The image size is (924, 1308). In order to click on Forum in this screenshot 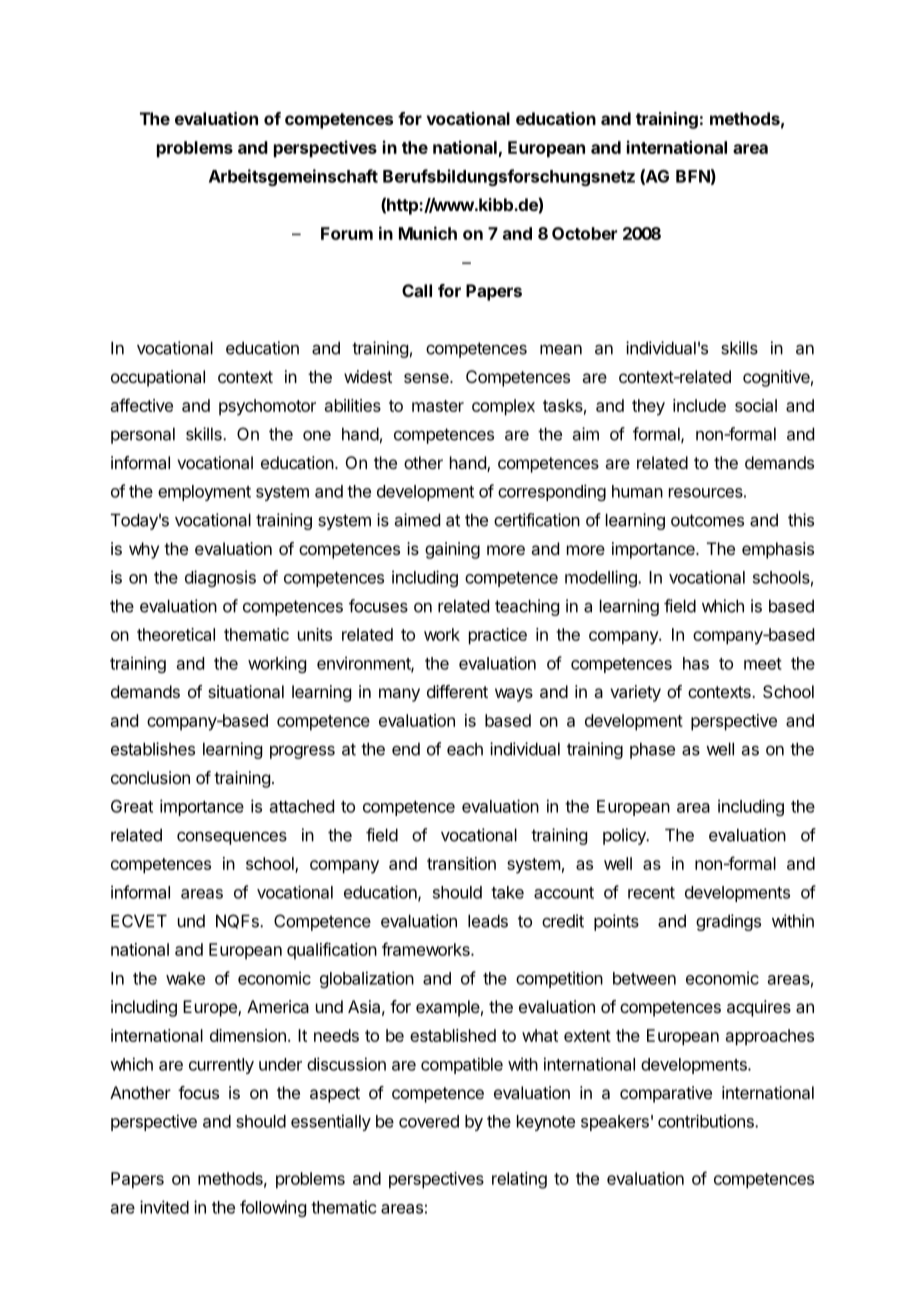, I will do `click(347, 233)`.
